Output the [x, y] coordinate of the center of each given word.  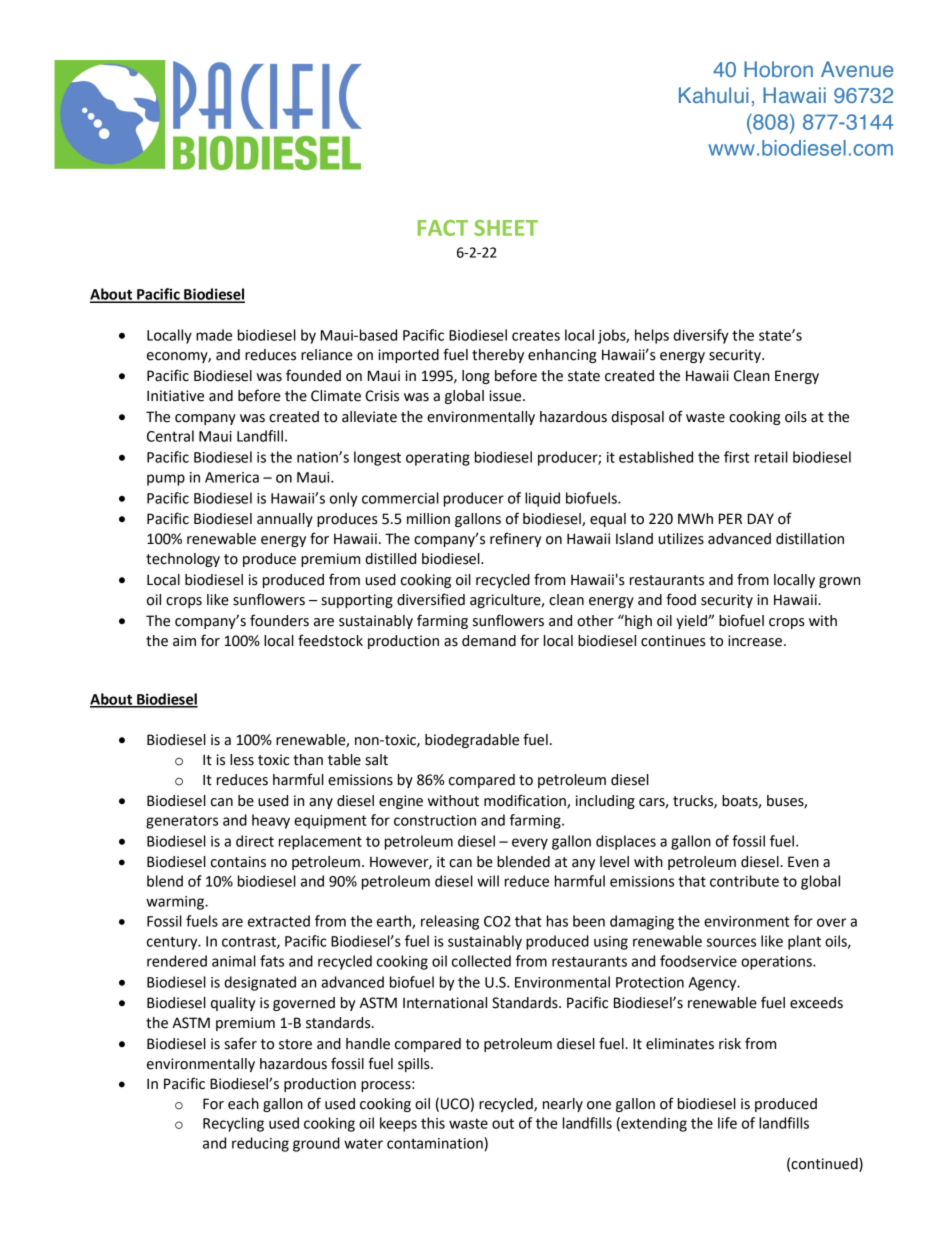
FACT [443, 228]
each [243, 1104]
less [242, 760]
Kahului [713, 95]
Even [803, 862]
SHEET [506, 228]
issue [506, 396]
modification [526, 801]
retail [771, 457]
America [232, 477]
